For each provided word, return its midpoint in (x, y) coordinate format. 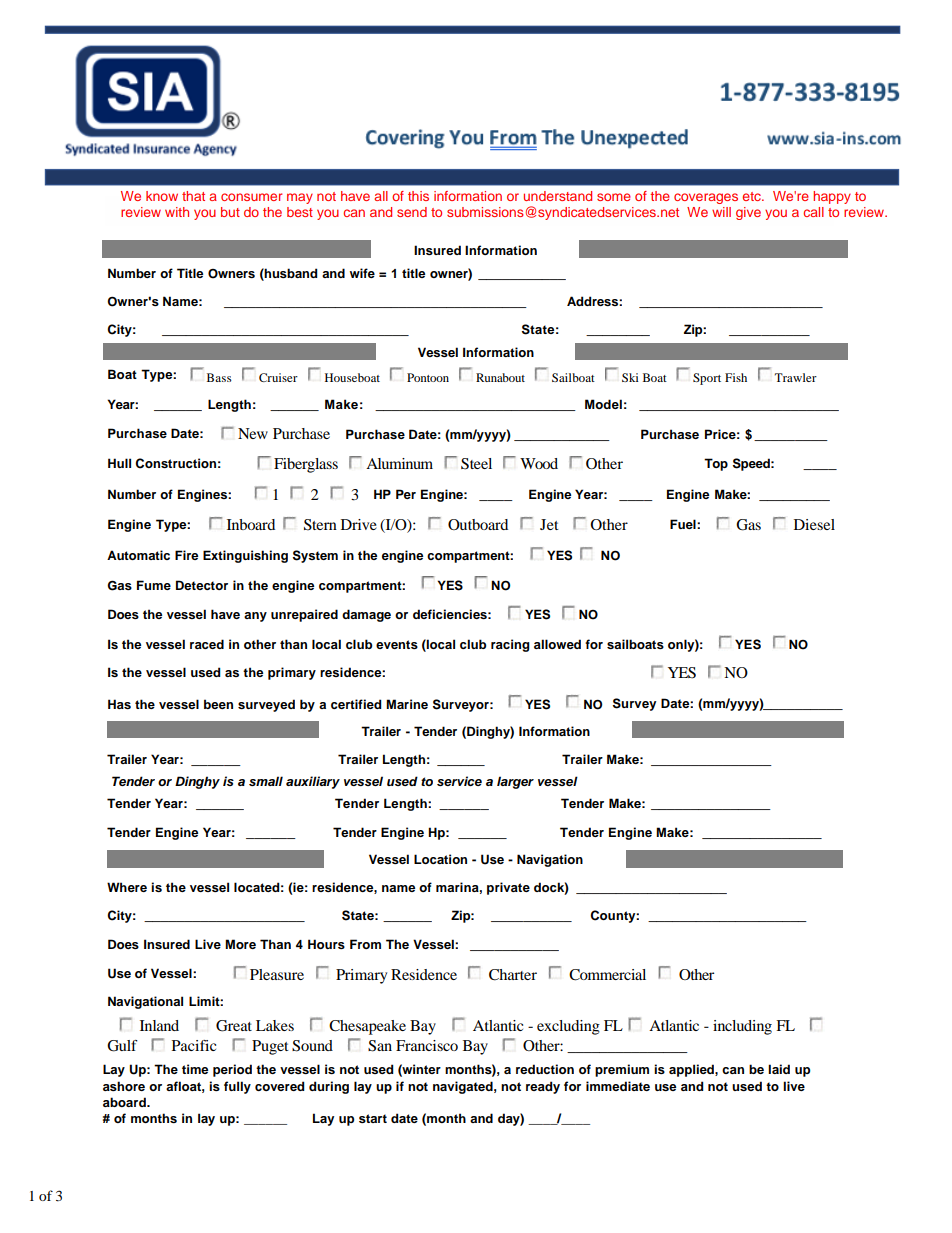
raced (207, 644)
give (748, 213)
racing (510, 645)
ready (543, 1087)
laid (779, 1069)
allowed (557, 644)
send (412, 212)
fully (237, 1087)
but (230, 212)
